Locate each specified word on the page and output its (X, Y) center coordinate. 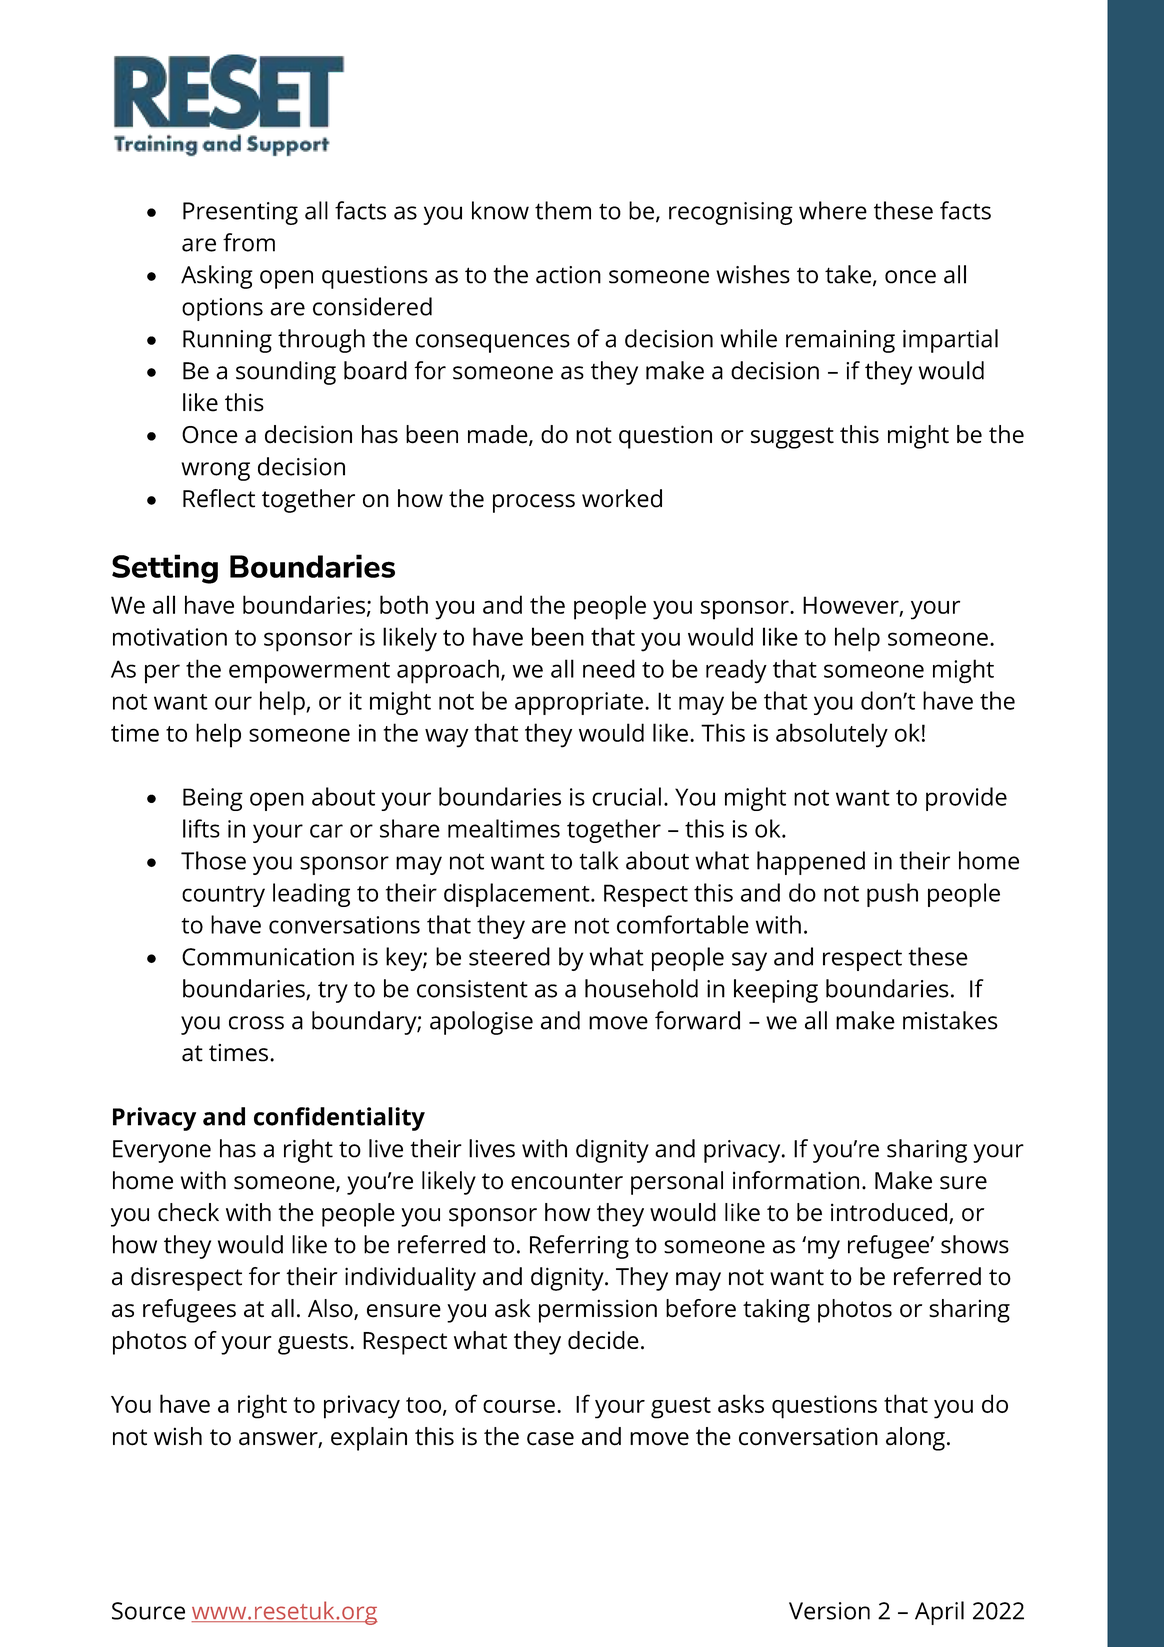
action (568, 275)
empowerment (309, 673)
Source (148, 1611)
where (833, 210)
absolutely (832, 735)
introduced (889, 1212)
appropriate (579, 703)
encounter (567, 1181)
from (249, 242)
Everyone (162, 1151)
